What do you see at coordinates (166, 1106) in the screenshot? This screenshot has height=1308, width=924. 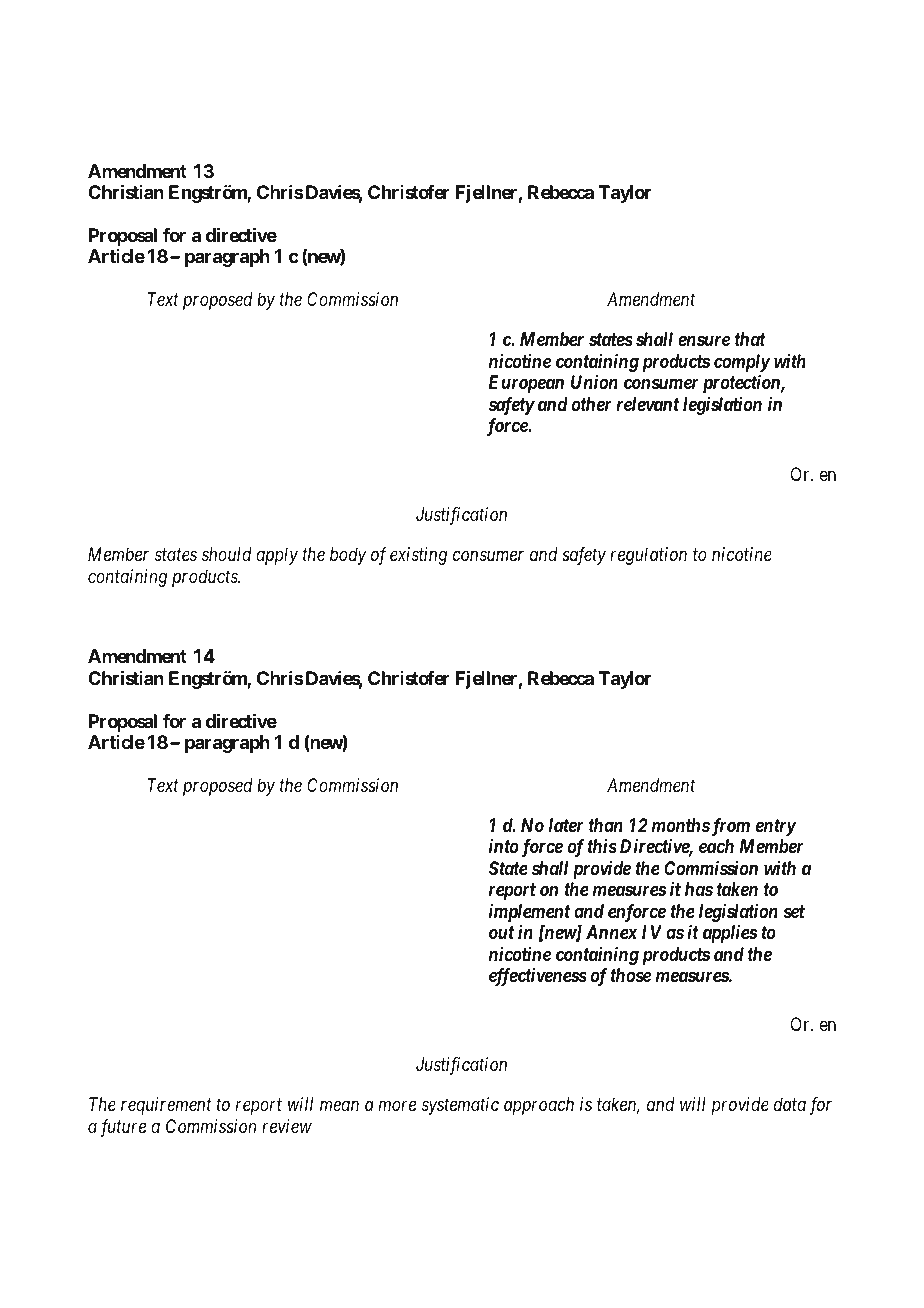 I see `requirement` at bounding box center [166, 1106].
